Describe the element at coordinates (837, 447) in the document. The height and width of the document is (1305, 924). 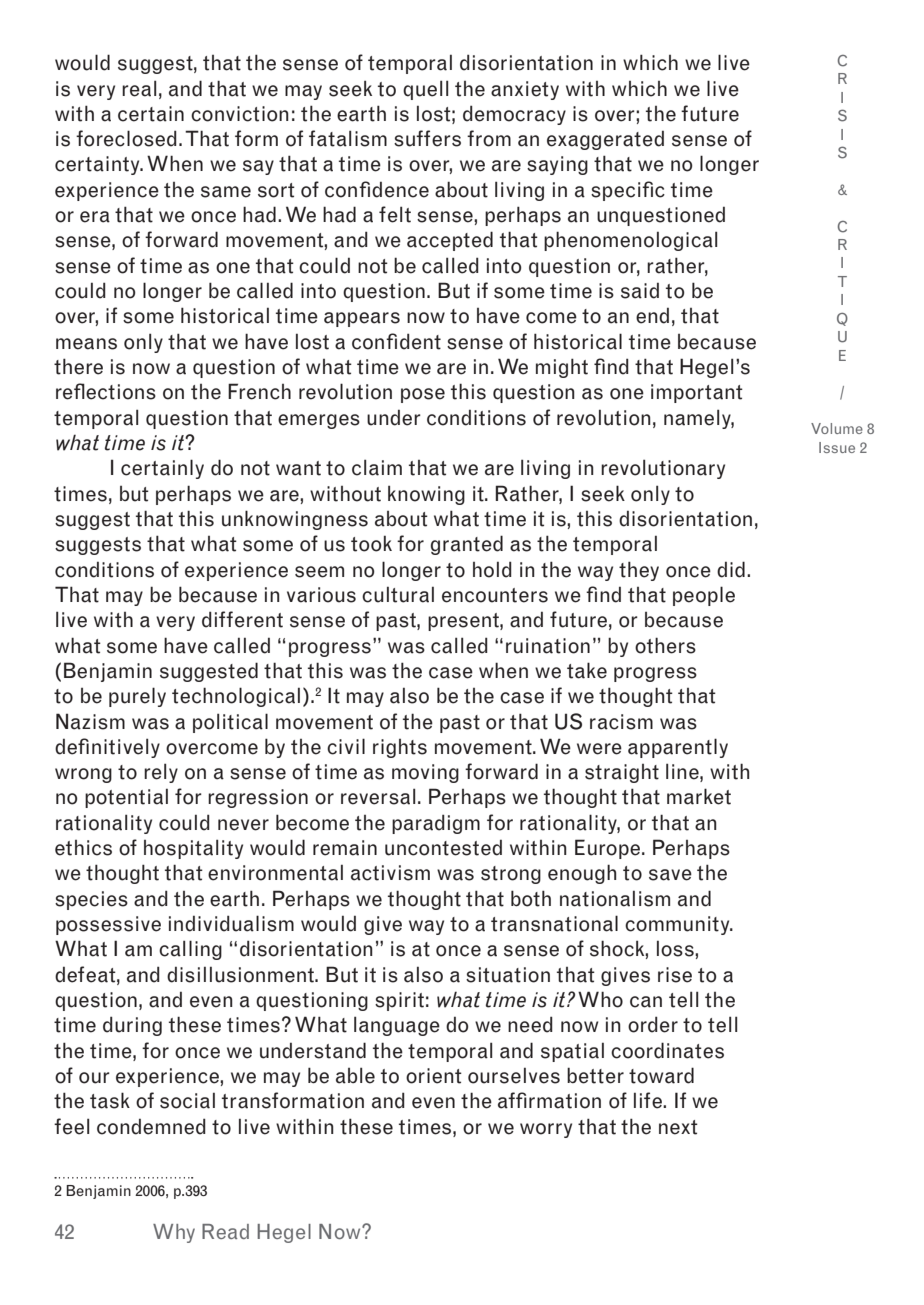
I see `Issue` at that location.
